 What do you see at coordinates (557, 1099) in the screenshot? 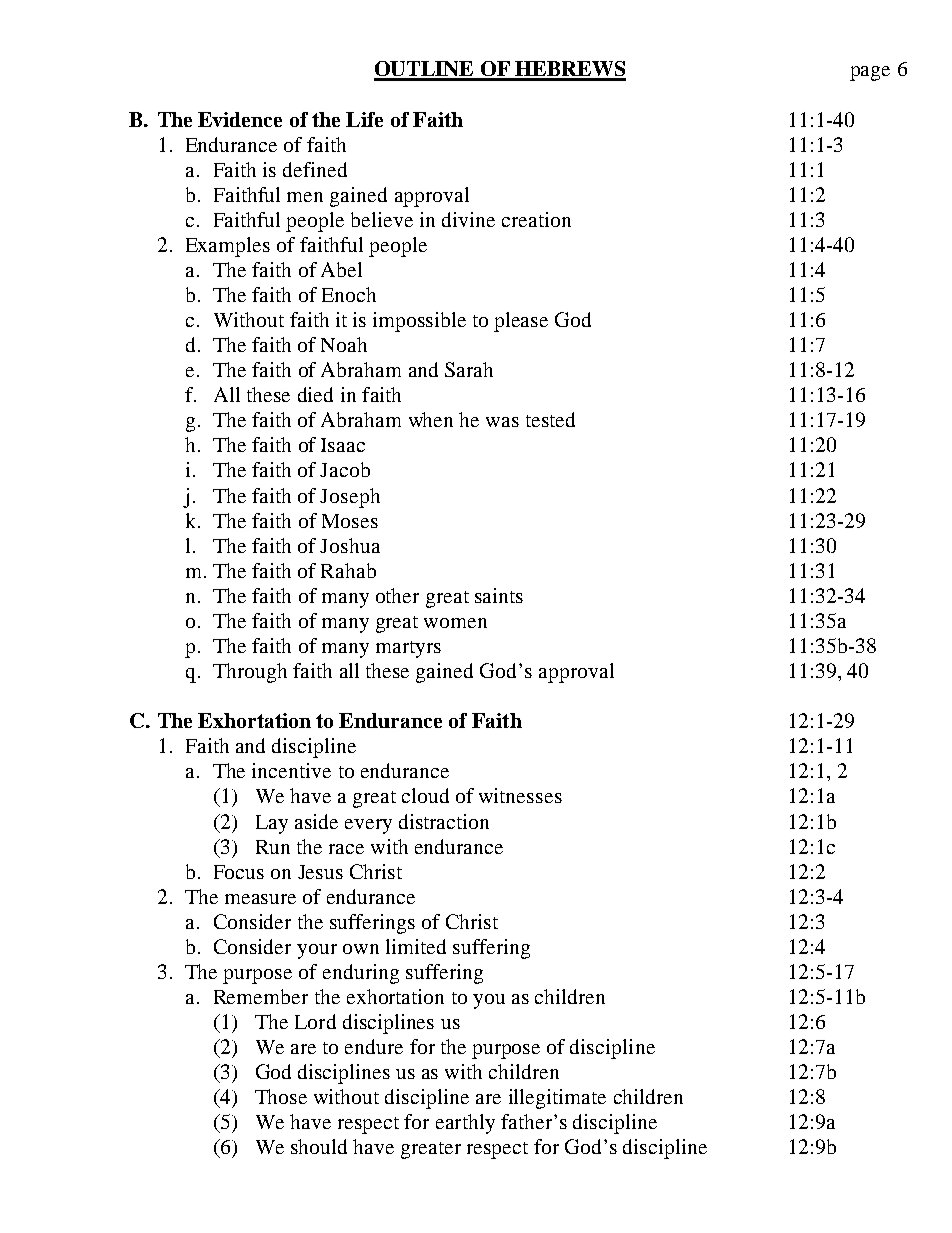
I see `illegitimate` at bounding box center [557, 1099].
